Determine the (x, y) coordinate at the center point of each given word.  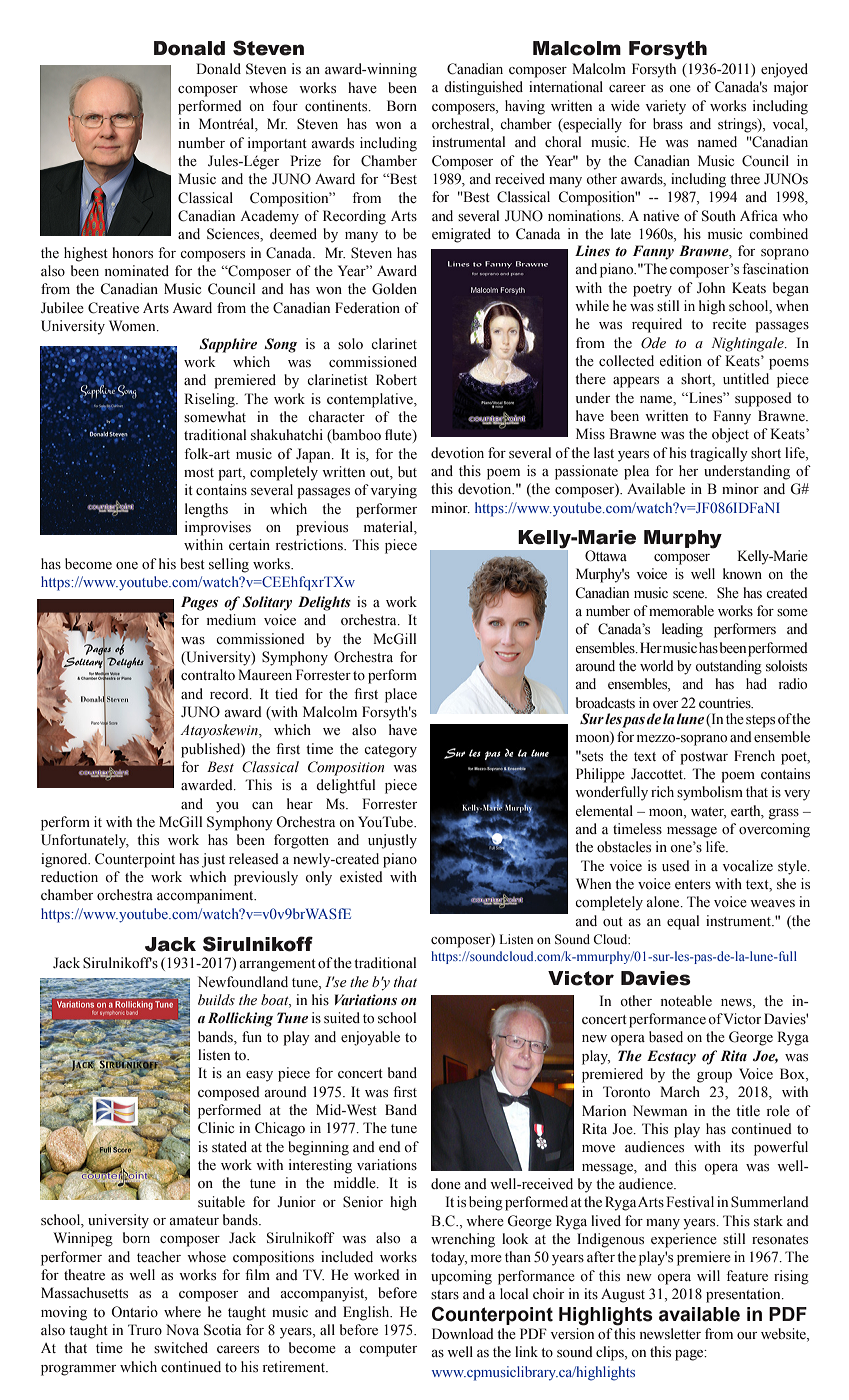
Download (463, 1334)
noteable (686, 1001)
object (730, 435)
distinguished (483, 88)
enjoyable (370, 1038)
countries (726, 703)
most (199, 473)
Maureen (265, 675)
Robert (396, 380)
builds (216, 999)
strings (738, 125)
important (277, 144)
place (401, 695)
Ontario (134, 1312)
